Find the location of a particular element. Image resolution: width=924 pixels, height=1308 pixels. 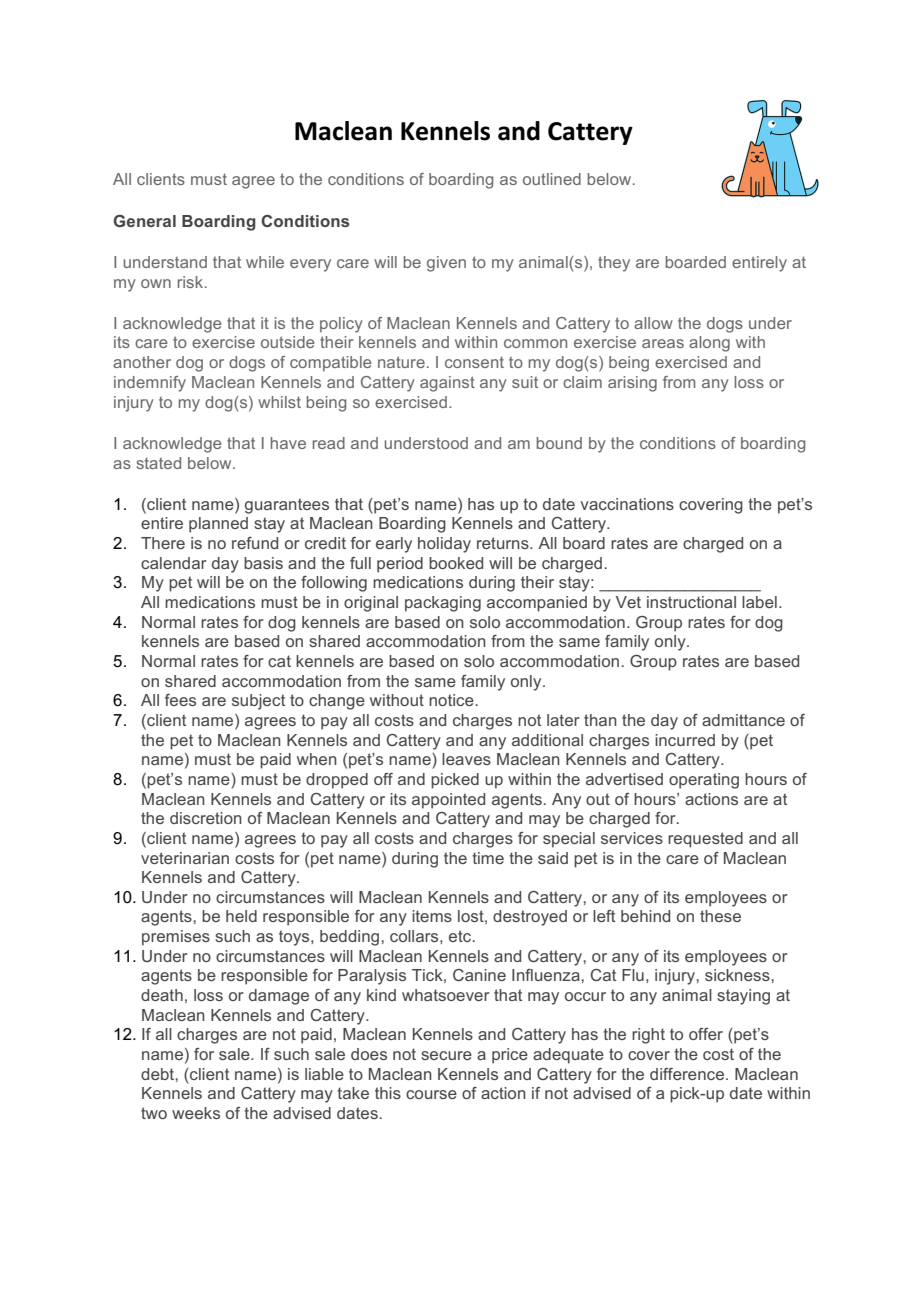

packaging is located at coordinates (443, 604).
